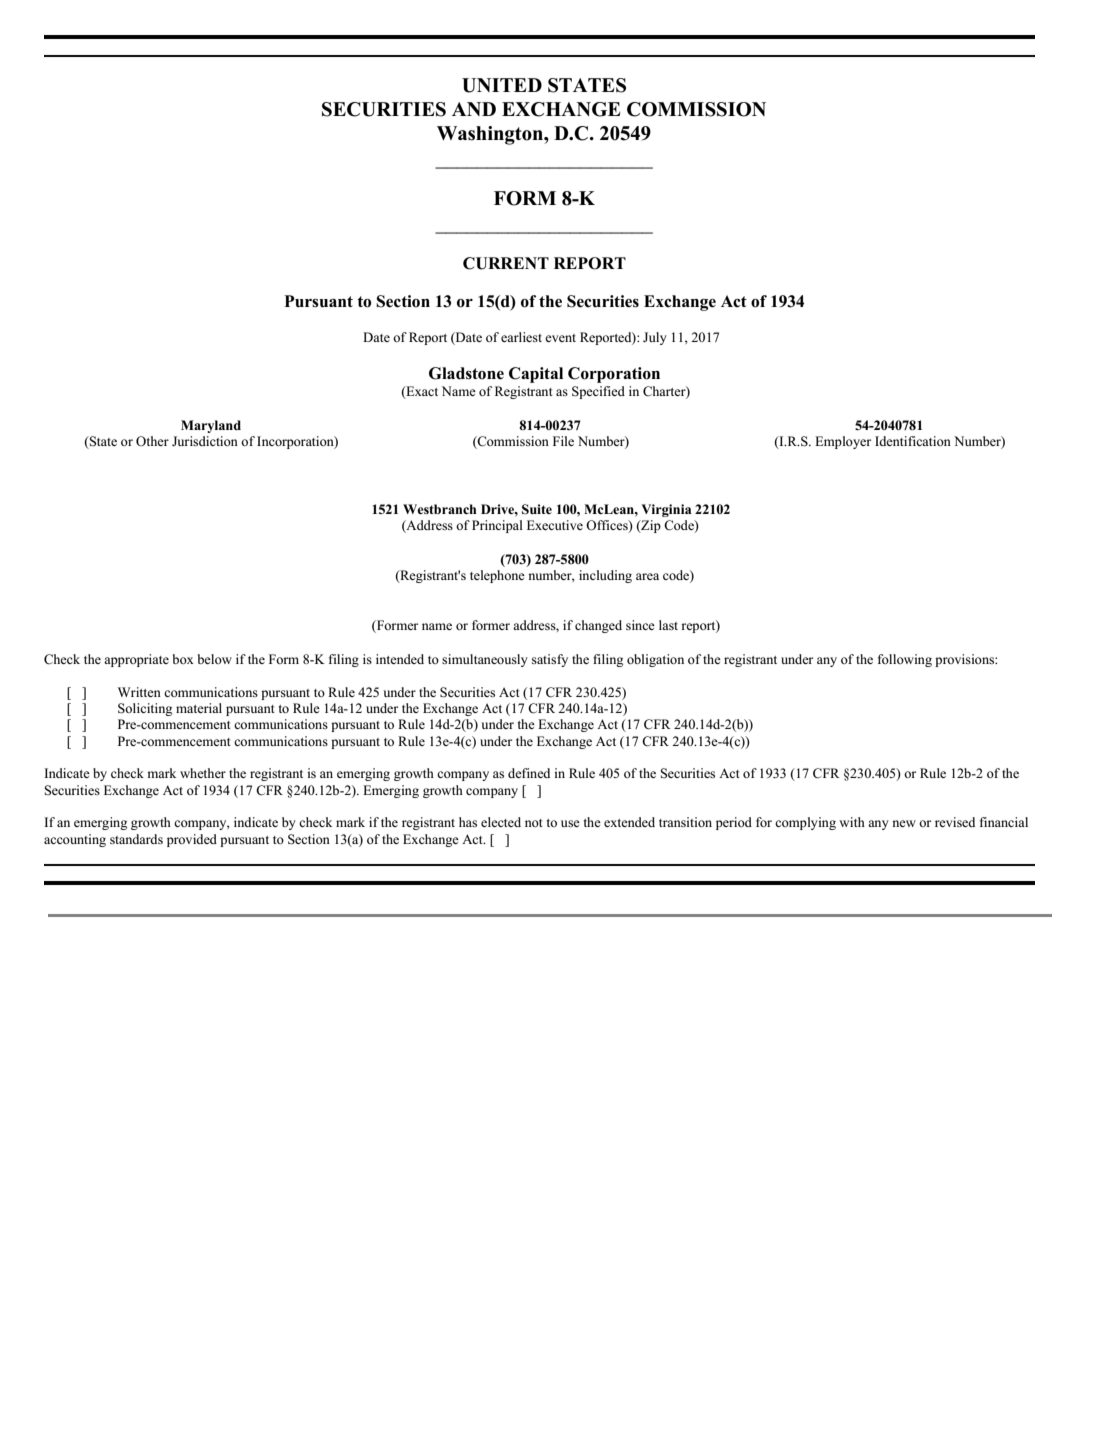  What do you see at coordinates (534, 823) in the screenshot?
I see `not` at bounding box center [534, 823].
